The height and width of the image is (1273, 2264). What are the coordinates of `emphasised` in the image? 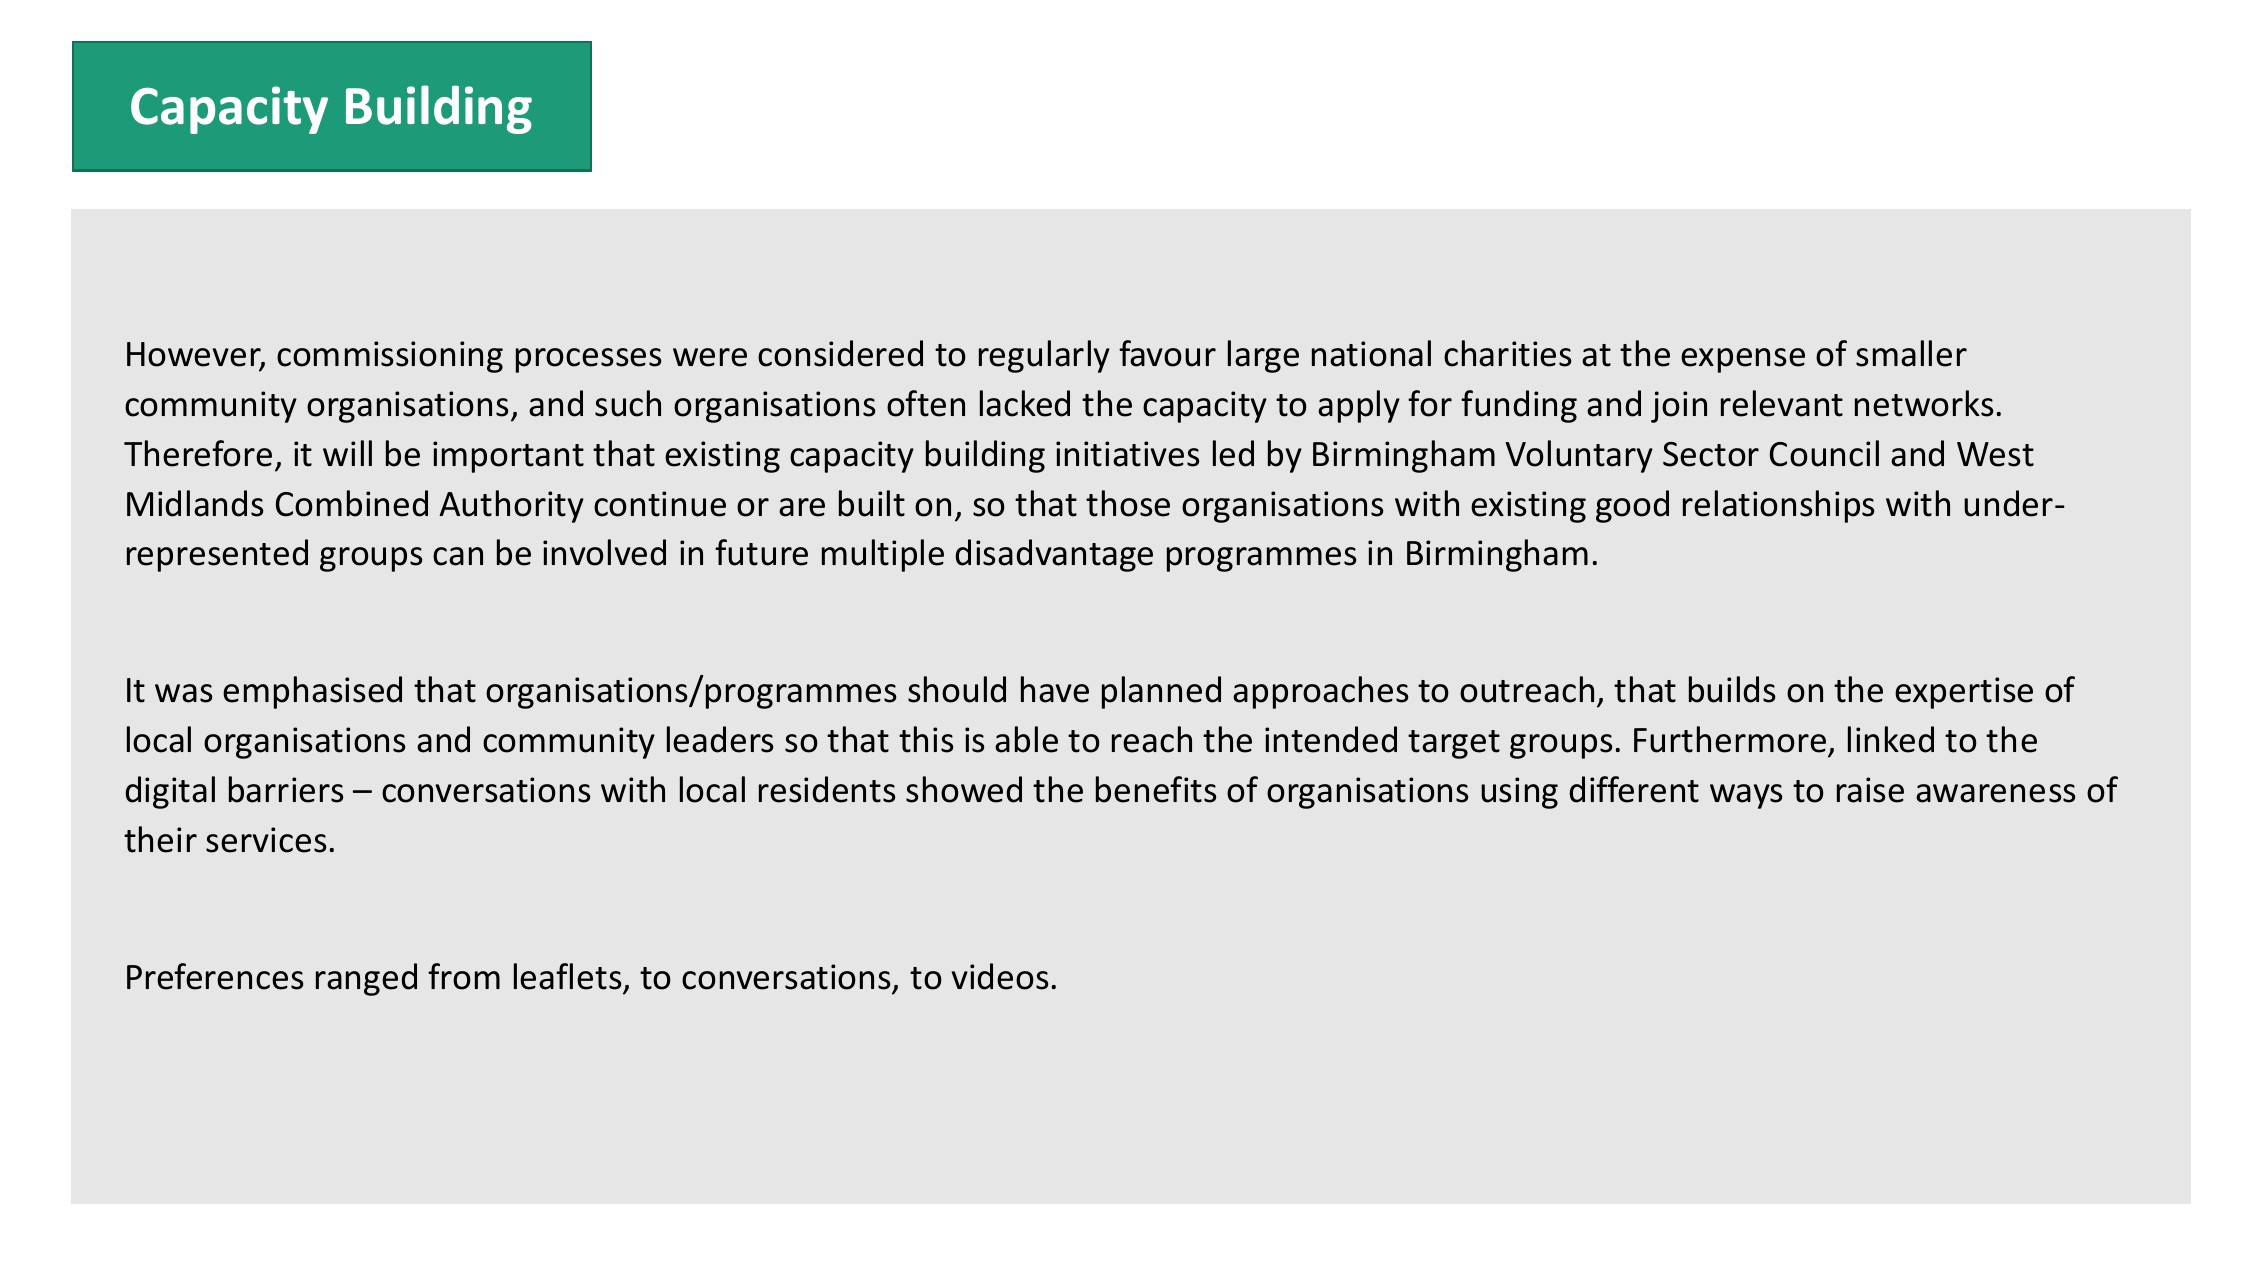 It's located at (312, 692).
